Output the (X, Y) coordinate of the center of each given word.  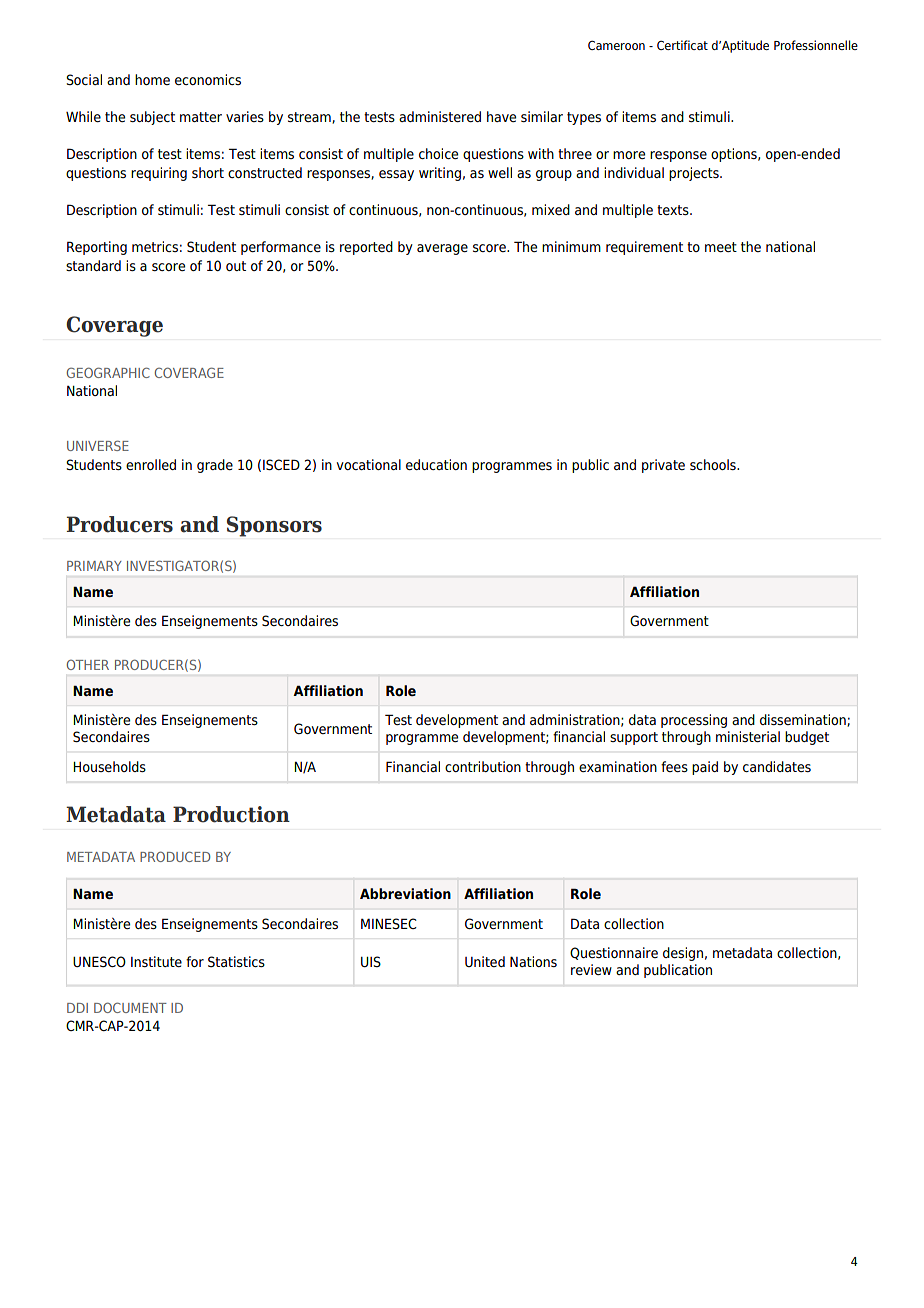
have (501, 116)
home (152, 79)
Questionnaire (614, 953)
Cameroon (616, 45)
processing (694, 721)
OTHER (88, 664)
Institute (156, 961)
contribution (483, 766)
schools (714, 464)
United (485, 961)
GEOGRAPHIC (108, 372)
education (436, 464)
